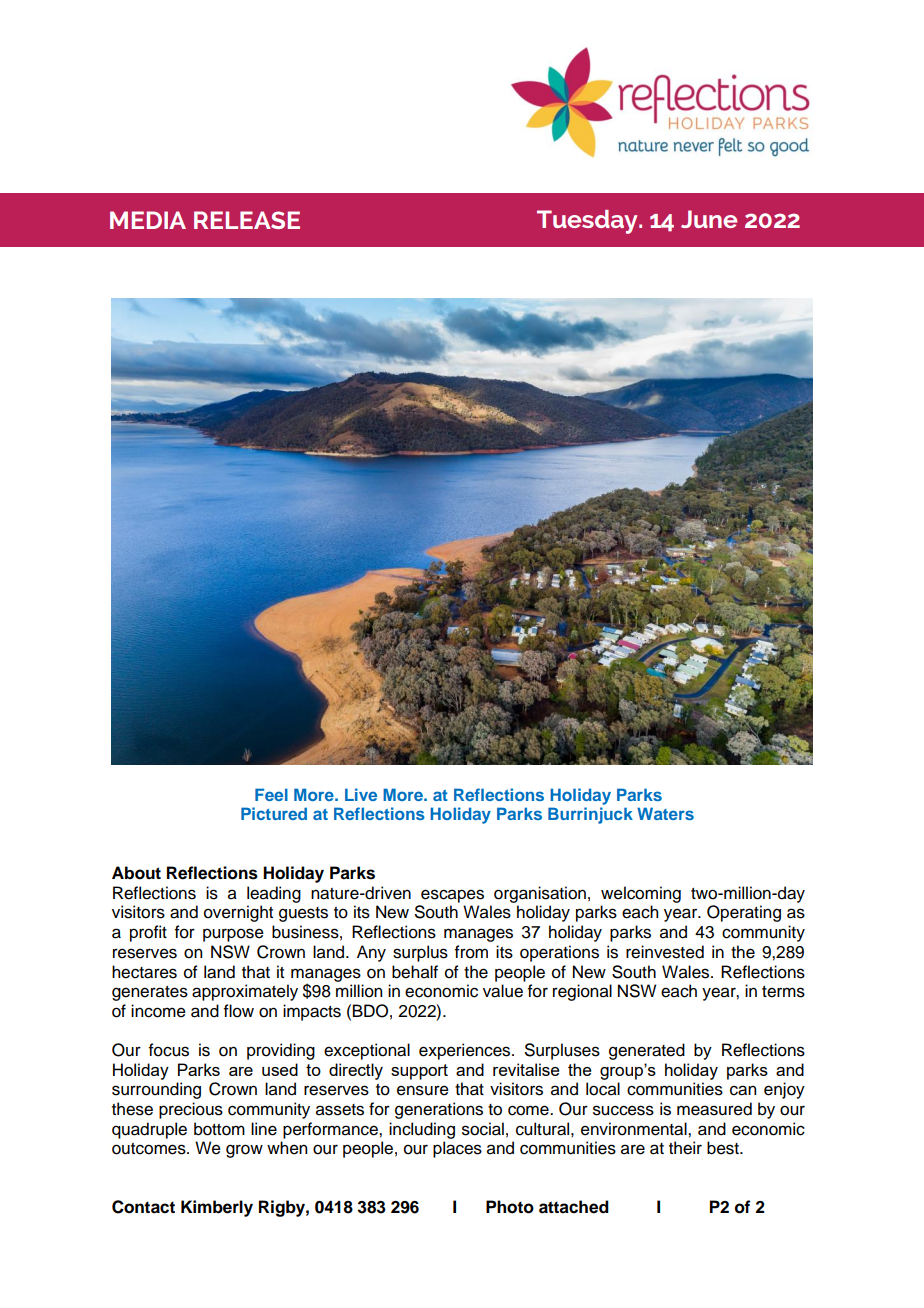 This page has height=1308, width=924. Describe the element at coordinates (247, 220) in the page. I see `RELEASE` at that location.
